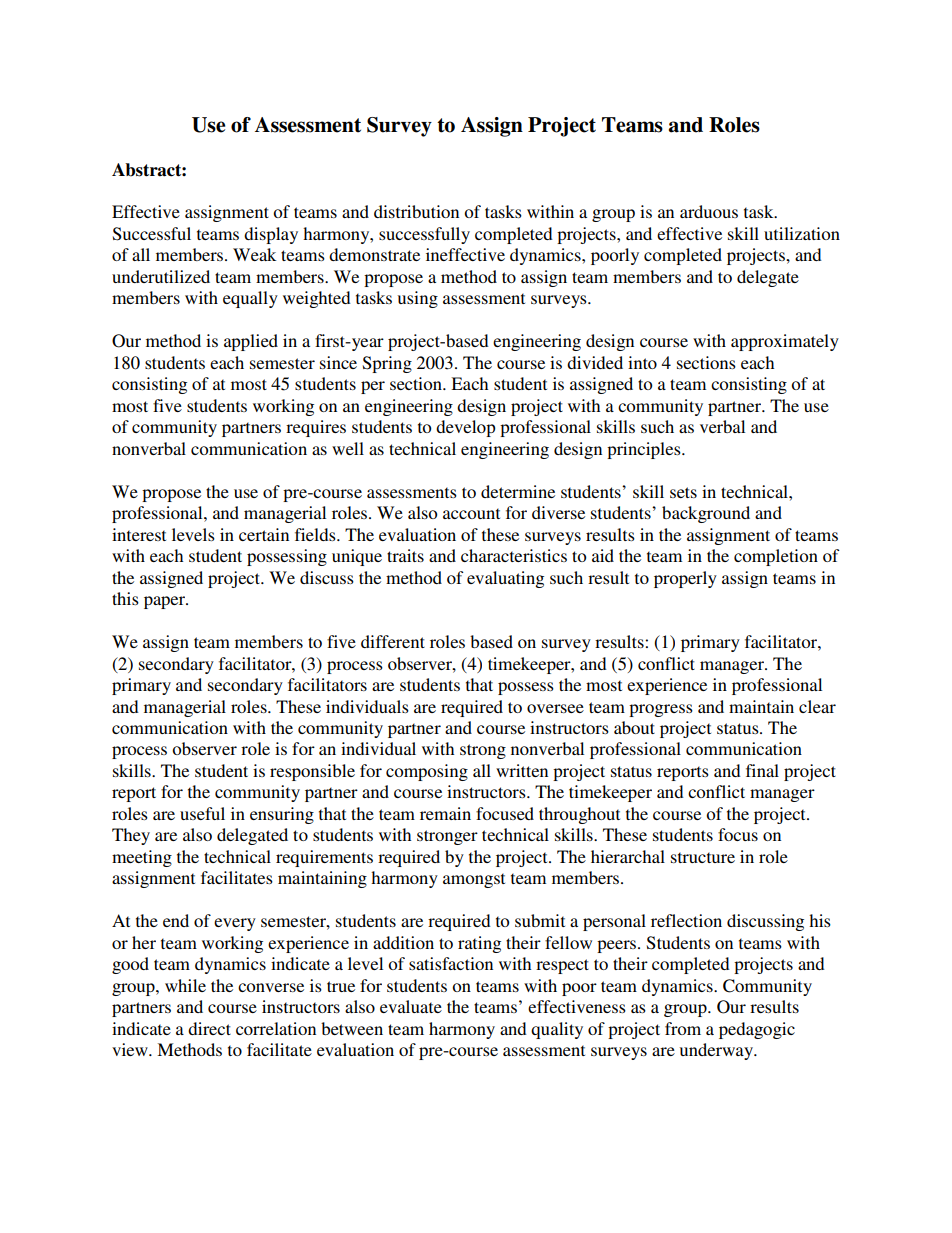 This screenshot has height=1233, width=952. Describe the element at coordinates (202, 813) in the screenshot. I see `useful` at that location.
